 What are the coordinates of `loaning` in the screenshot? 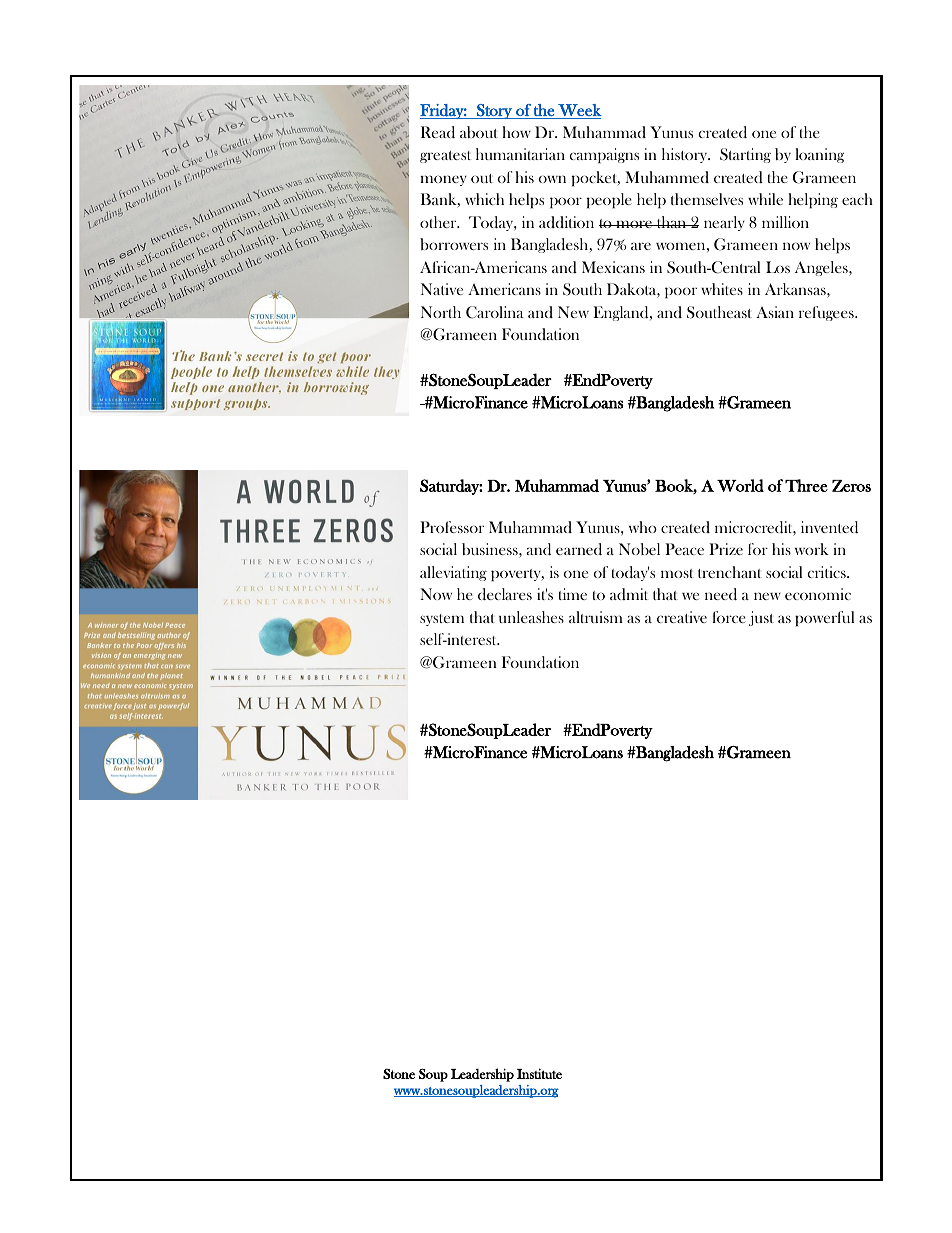 It's located at (819, 155).
